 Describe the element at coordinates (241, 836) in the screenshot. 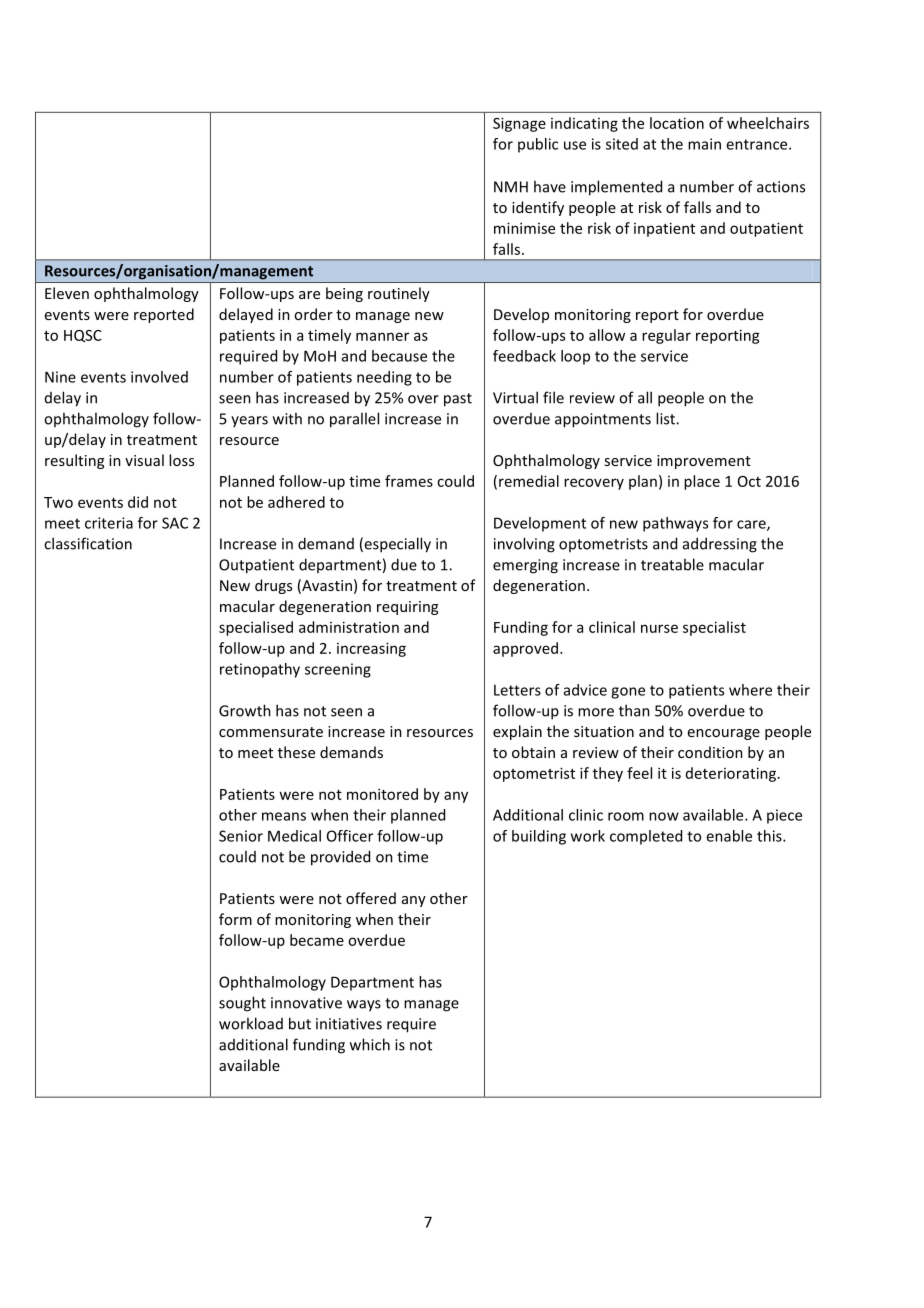

I see `Senior` at that location.
